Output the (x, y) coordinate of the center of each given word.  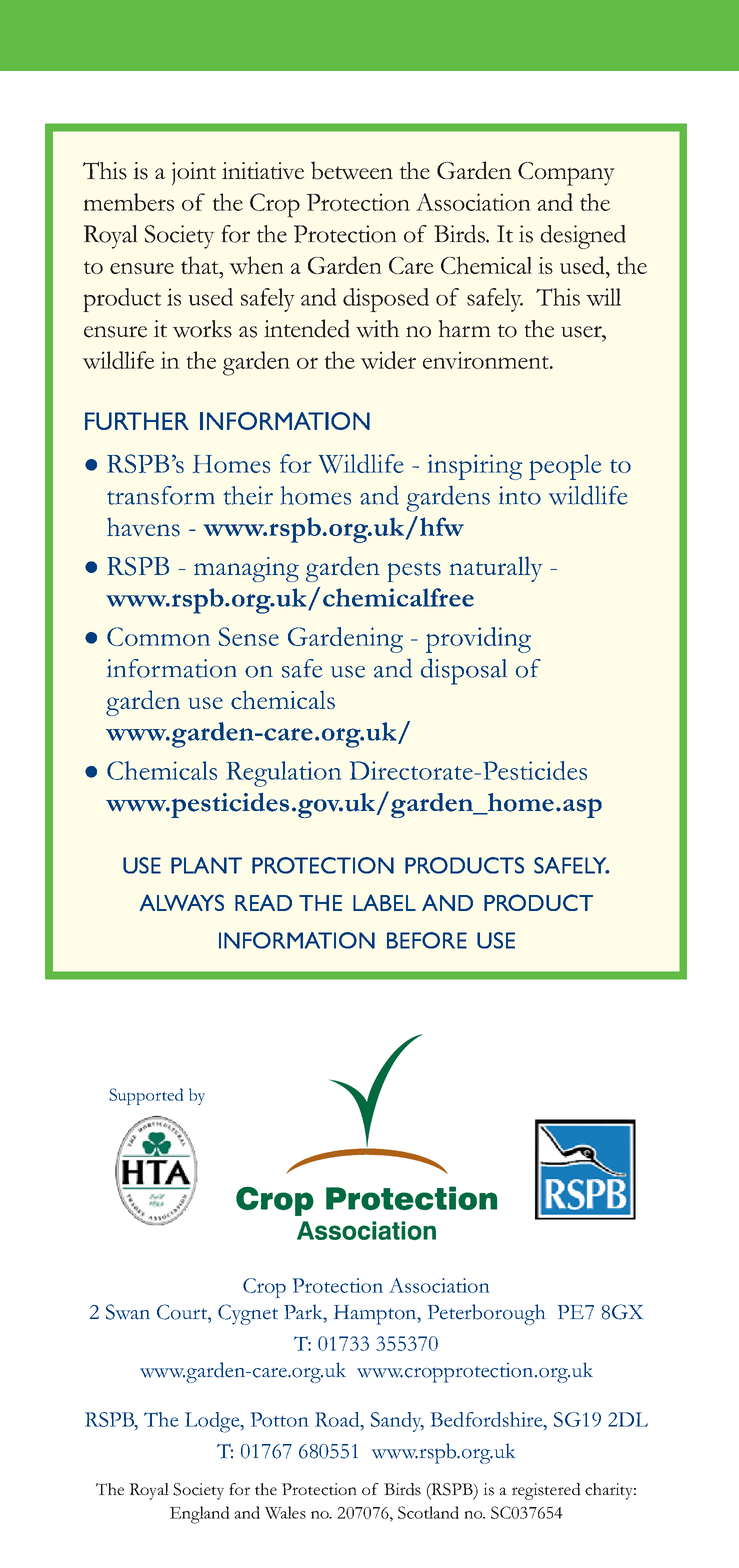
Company (566, 174)
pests (414, 572)
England (200, 1515)
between (352, 170)
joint (194, 174)
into (520, 495)
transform (161, 495)
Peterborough (486, 1314)
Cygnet (248, 1314)
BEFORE (427, 940)
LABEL (384, 902)
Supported (146, 1096)
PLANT (206, 865)
